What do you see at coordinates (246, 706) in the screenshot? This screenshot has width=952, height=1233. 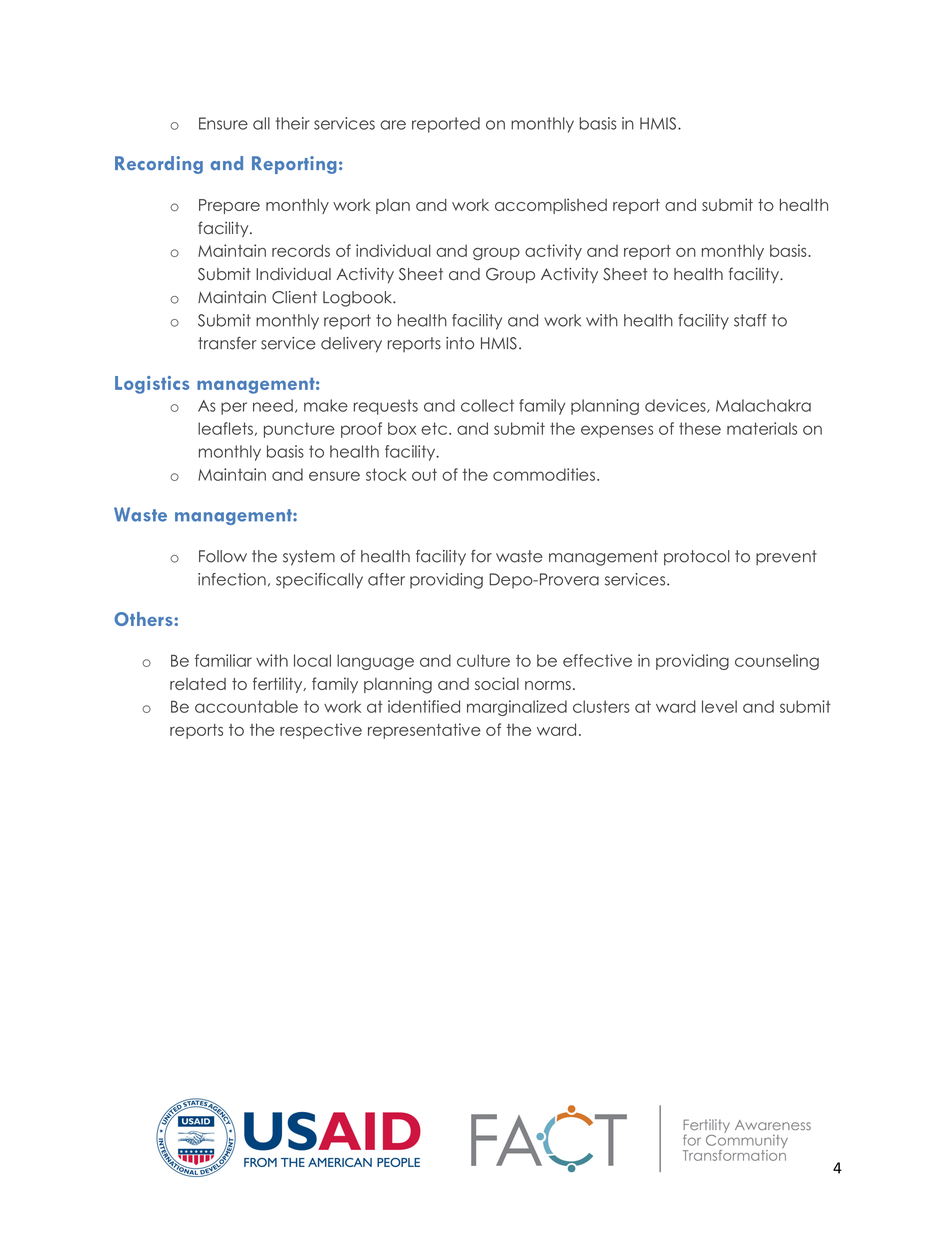 I see `accountable` at bounding box center [246, 706].
